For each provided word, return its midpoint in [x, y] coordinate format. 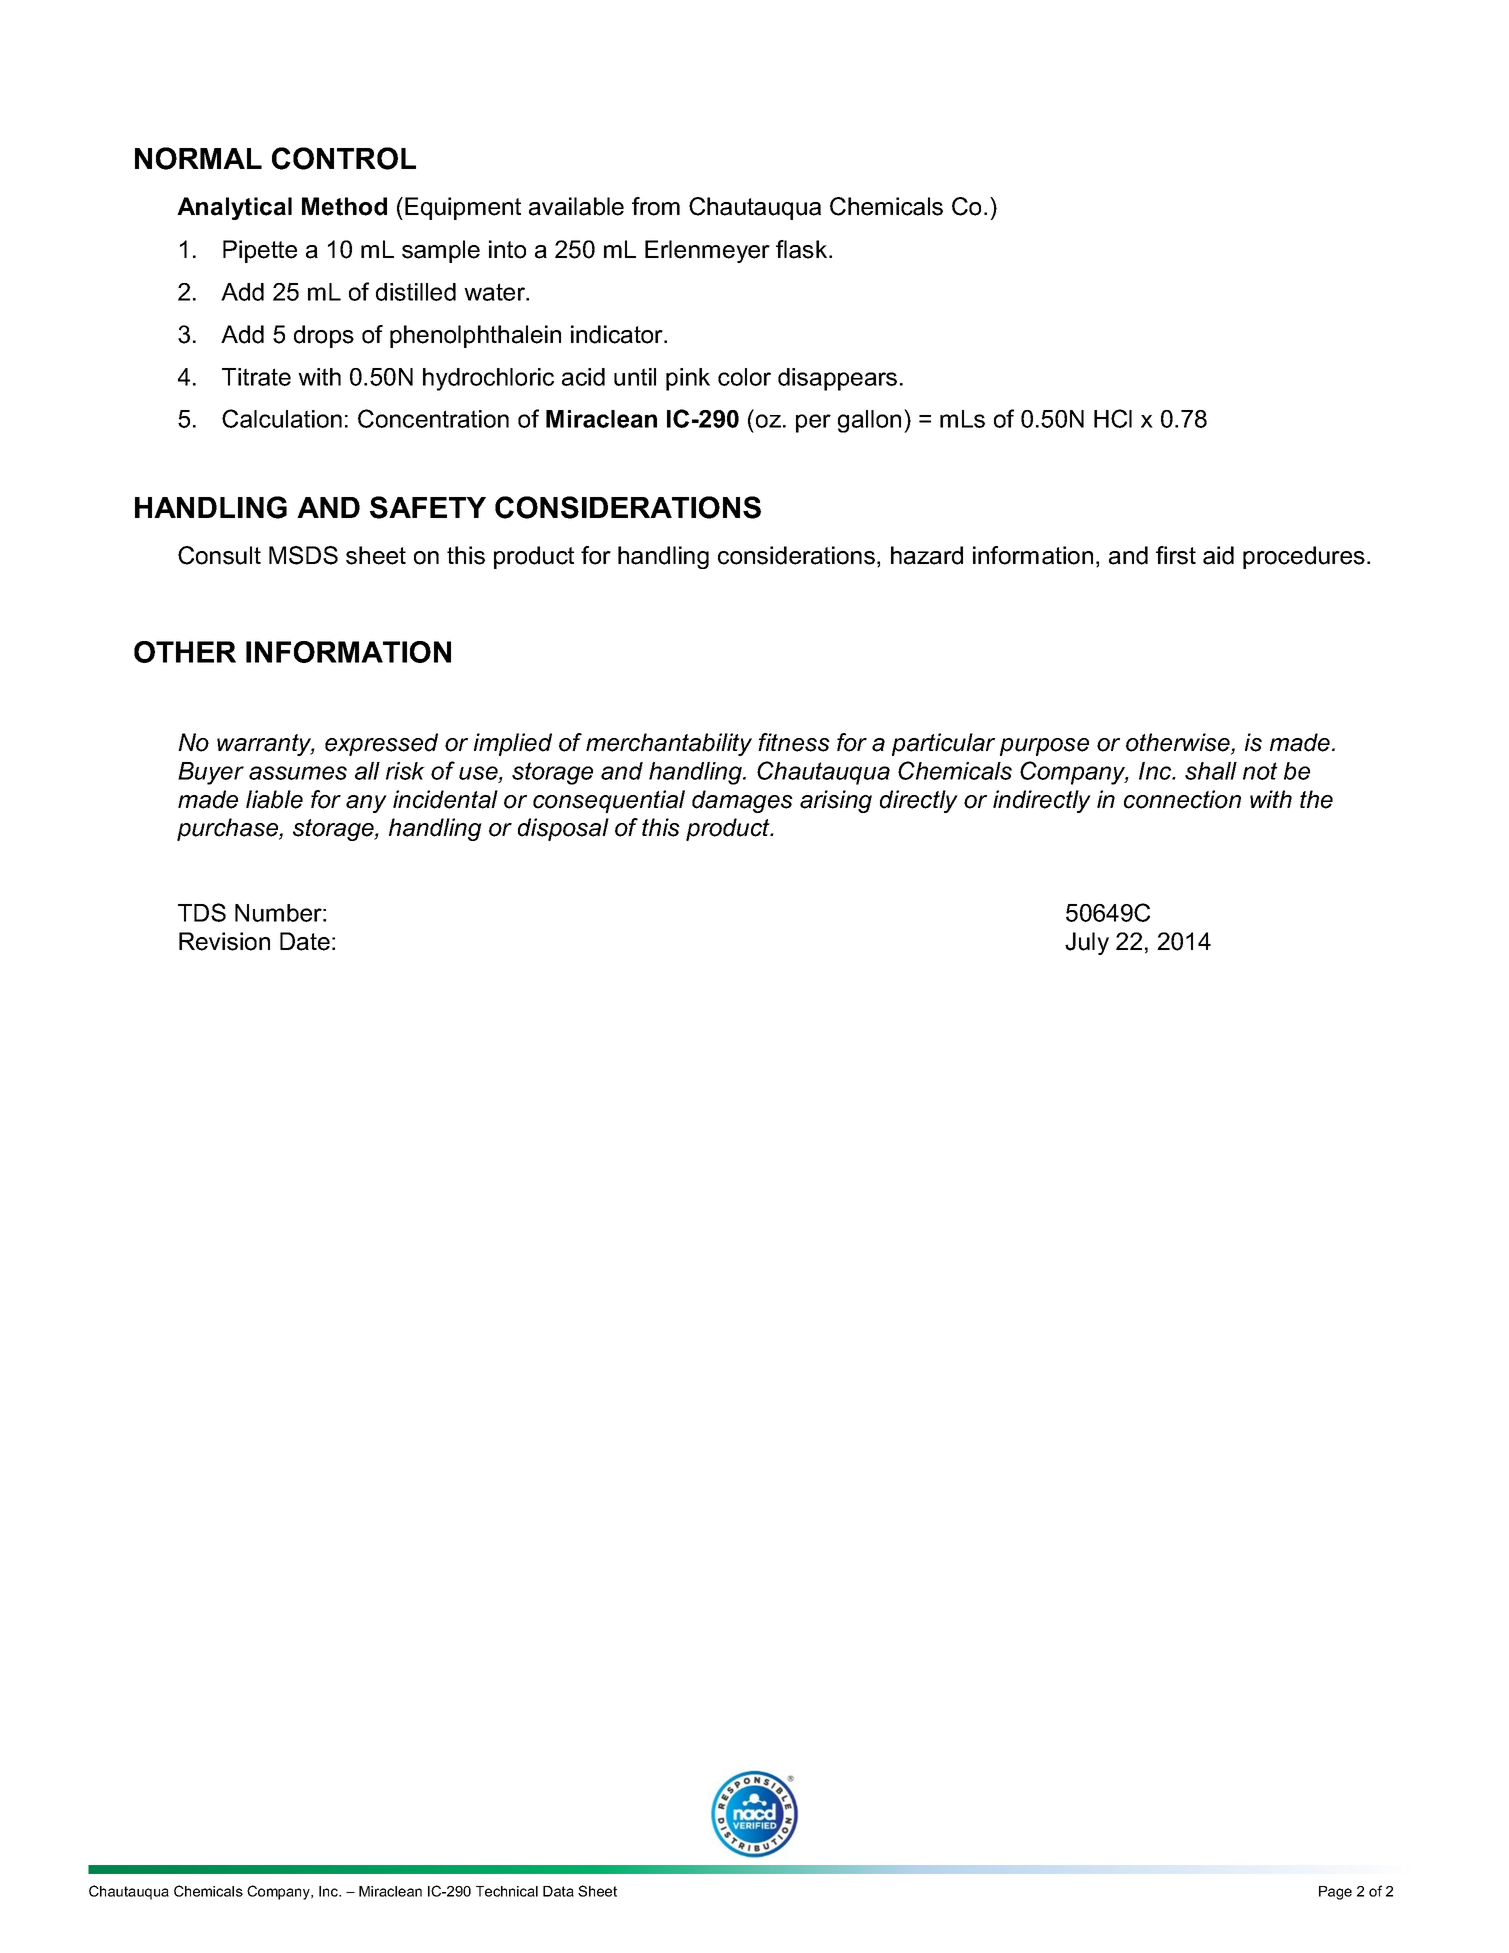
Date [305, 941]
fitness [794, 742]
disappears [837, 379]
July [1087, 943]
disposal [563, 829]
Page [1335, 1893]
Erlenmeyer [707, 251]
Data [558, 1891]
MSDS [303, 555]
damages [742, 801]
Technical [507, 1891]
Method [344, 206]
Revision [224, 941]
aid [1218, 555]
